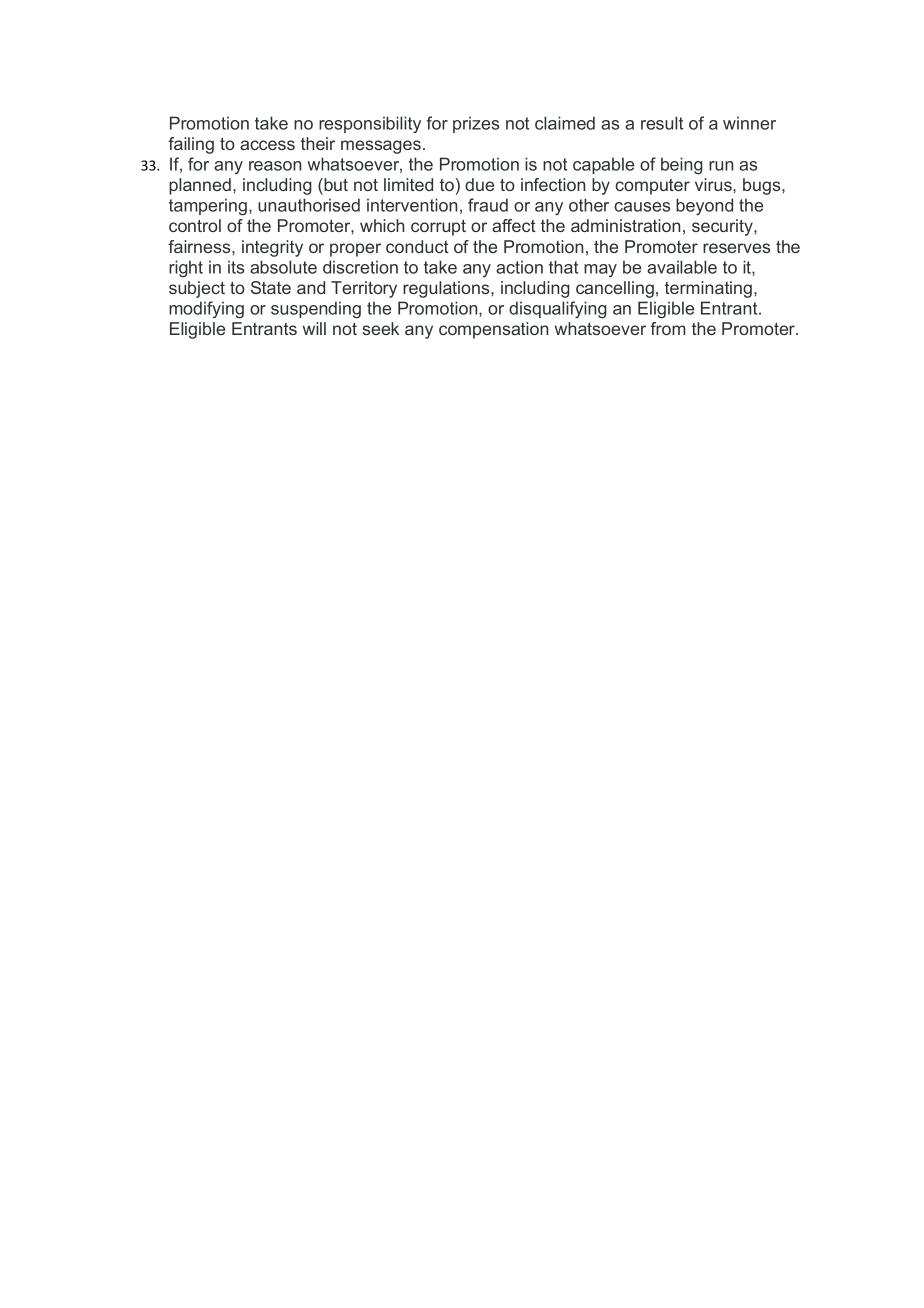  I want to click on access, so click(267, 145).
